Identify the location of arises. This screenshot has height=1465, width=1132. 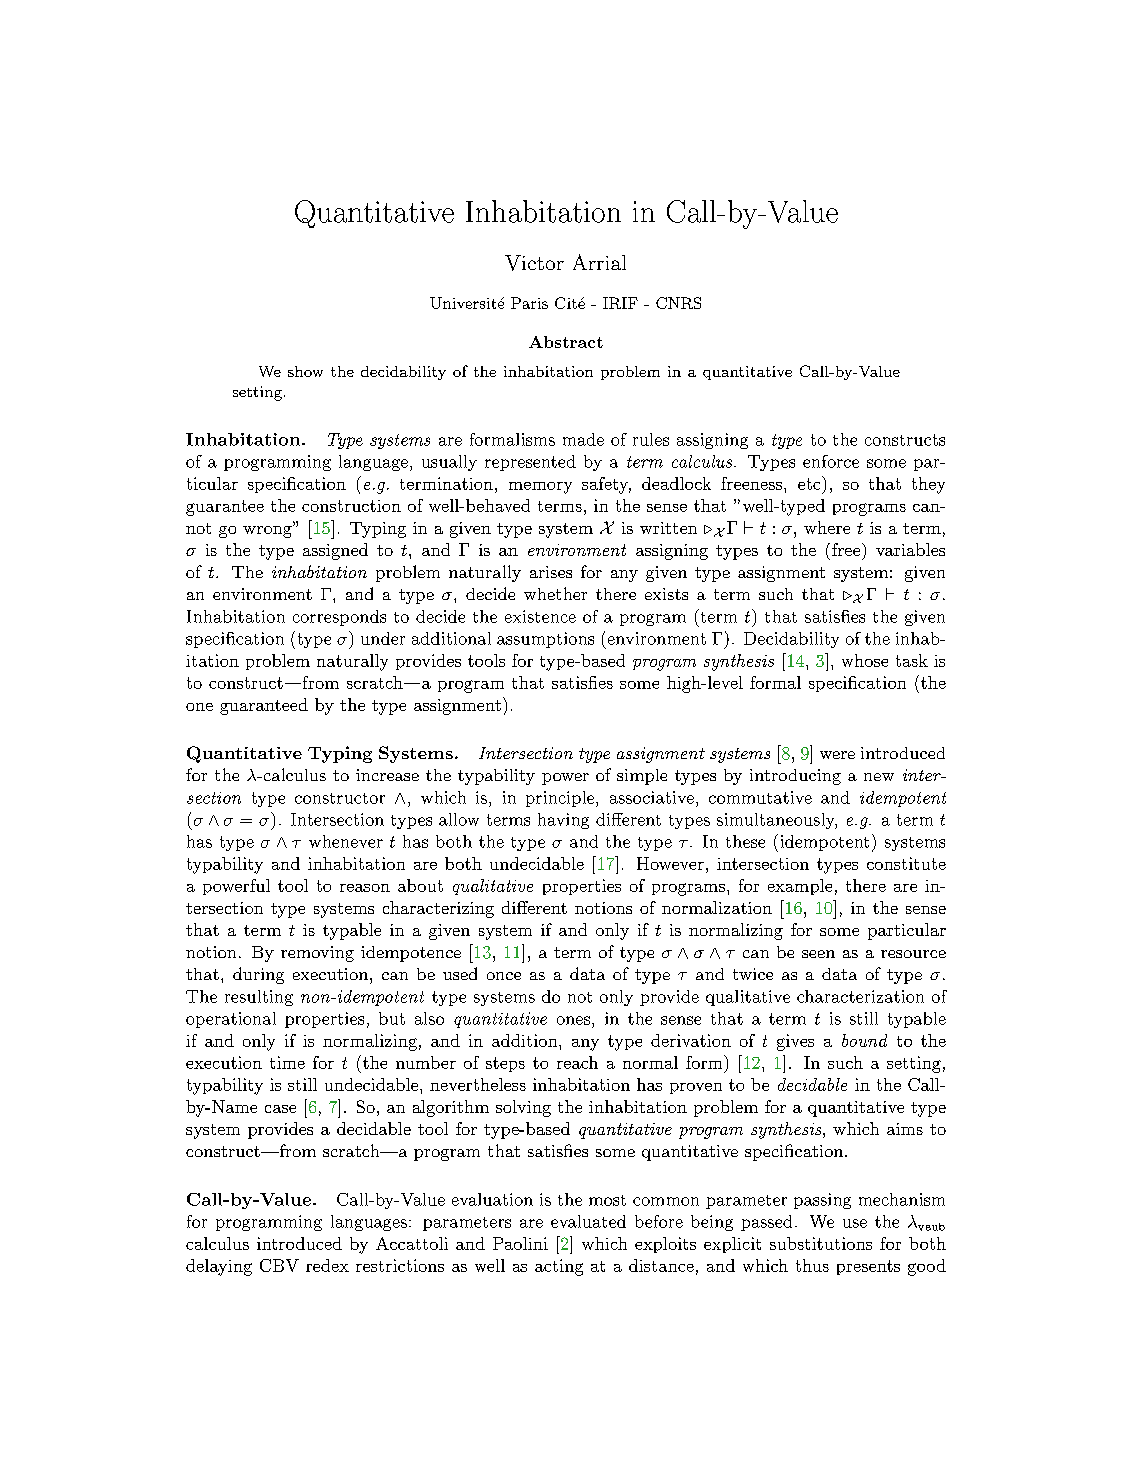
(551, 572).
